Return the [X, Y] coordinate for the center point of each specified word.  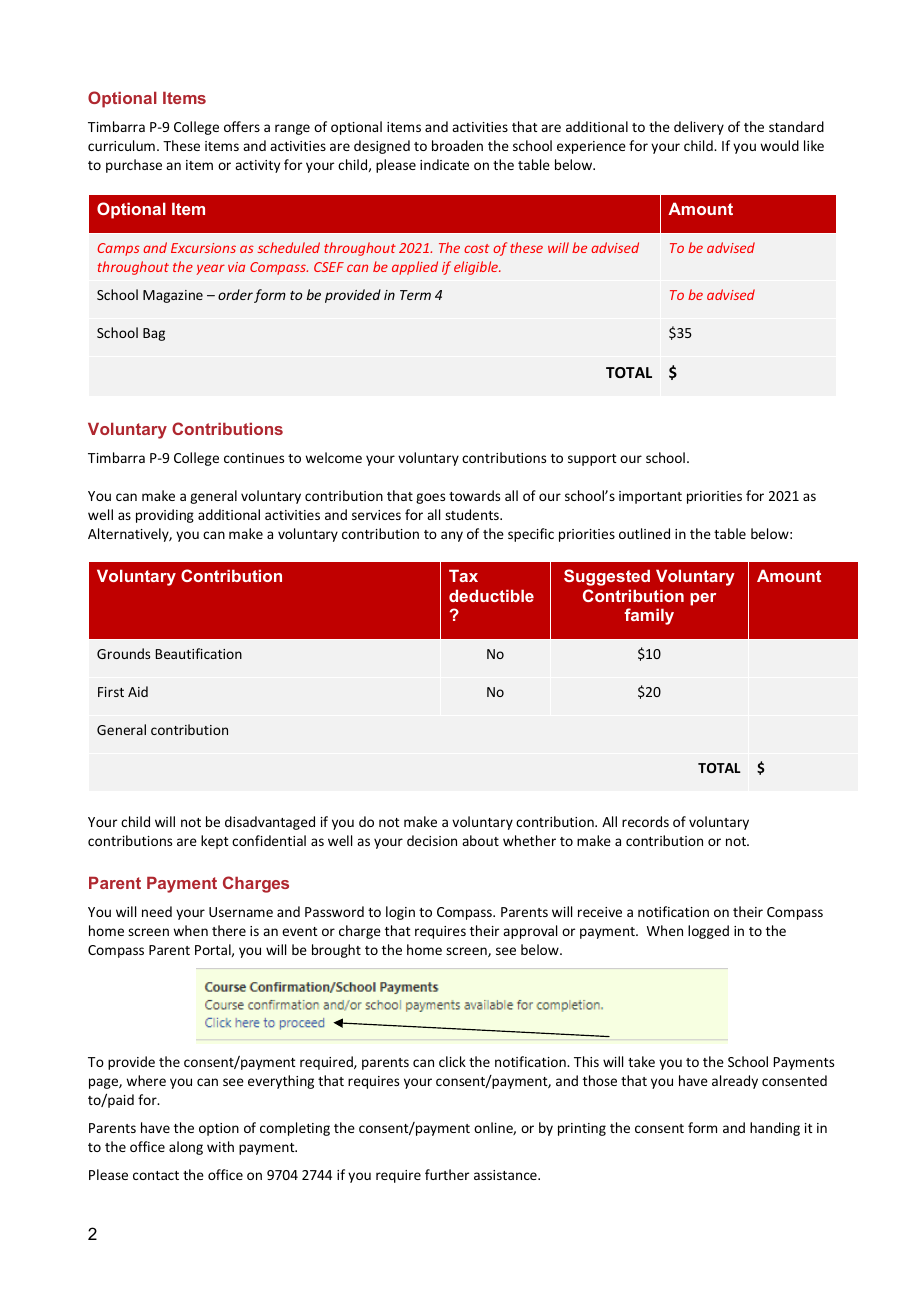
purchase [134, 166]
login [400, 913]
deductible [491, 595]
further [447, 1174]
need [157, 911]
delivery [699, 128]
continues [254, 458]
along [186, 1148]
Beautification [199, 653]
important [650, 497]
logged [708, 932]
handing [775, 1129]
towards [474, 495]
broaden [457, 145]
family [649, 616]
